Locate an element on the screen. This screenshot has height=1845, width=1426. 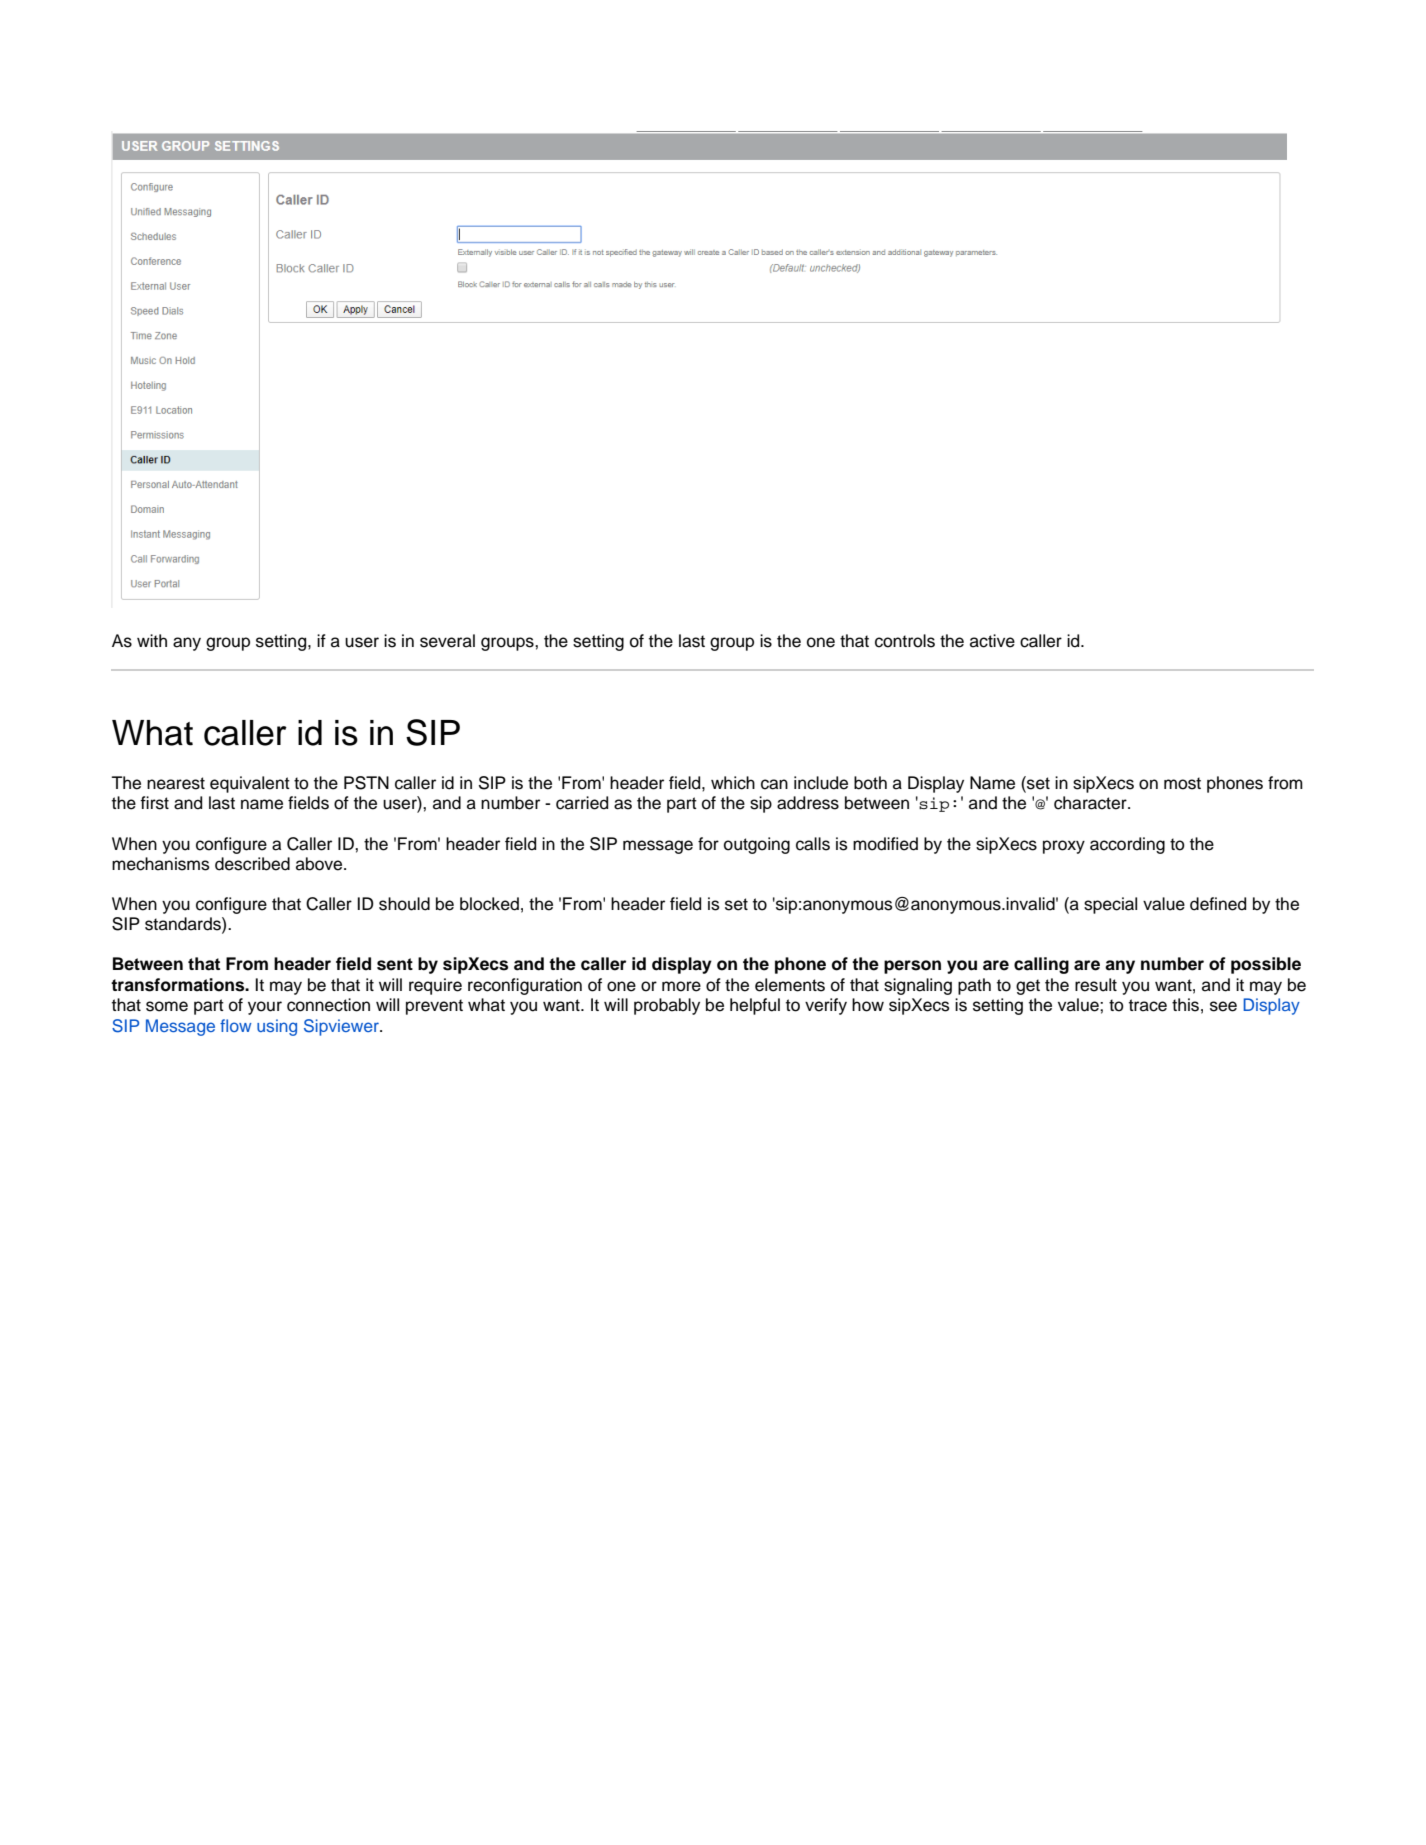
described is located at coordinates (252, 864).
